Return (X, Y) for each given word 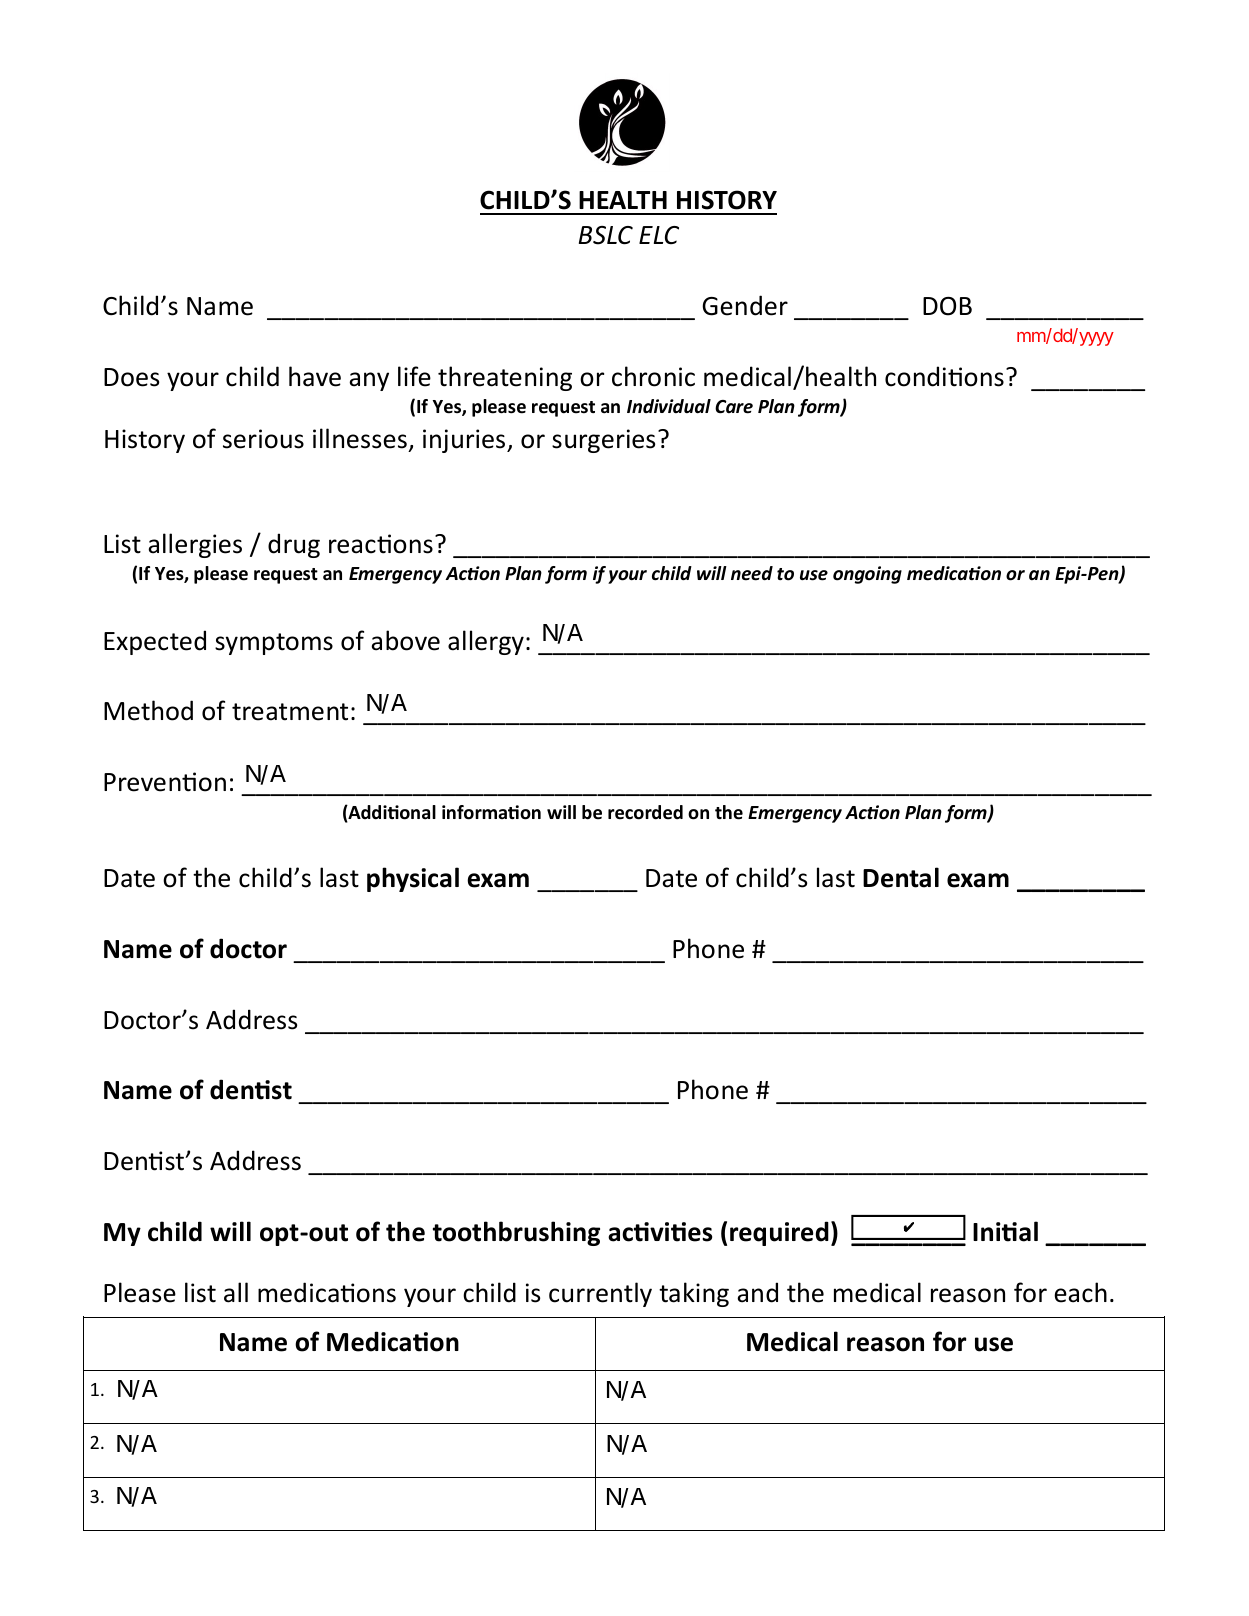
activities (660, 1232)
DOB (947, 306)
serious (263, 439)
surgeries (603, 441)
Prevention (165, 782)
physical (413, 879)
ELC (659, 235)
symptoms (274, 644)
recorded (645, 812)
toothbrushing (516, 1233)
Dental (901, 877)
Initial (1005, 1231)
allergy (486, 642)
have (315, 376)
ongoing (867, 575)
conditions (944, 376)
